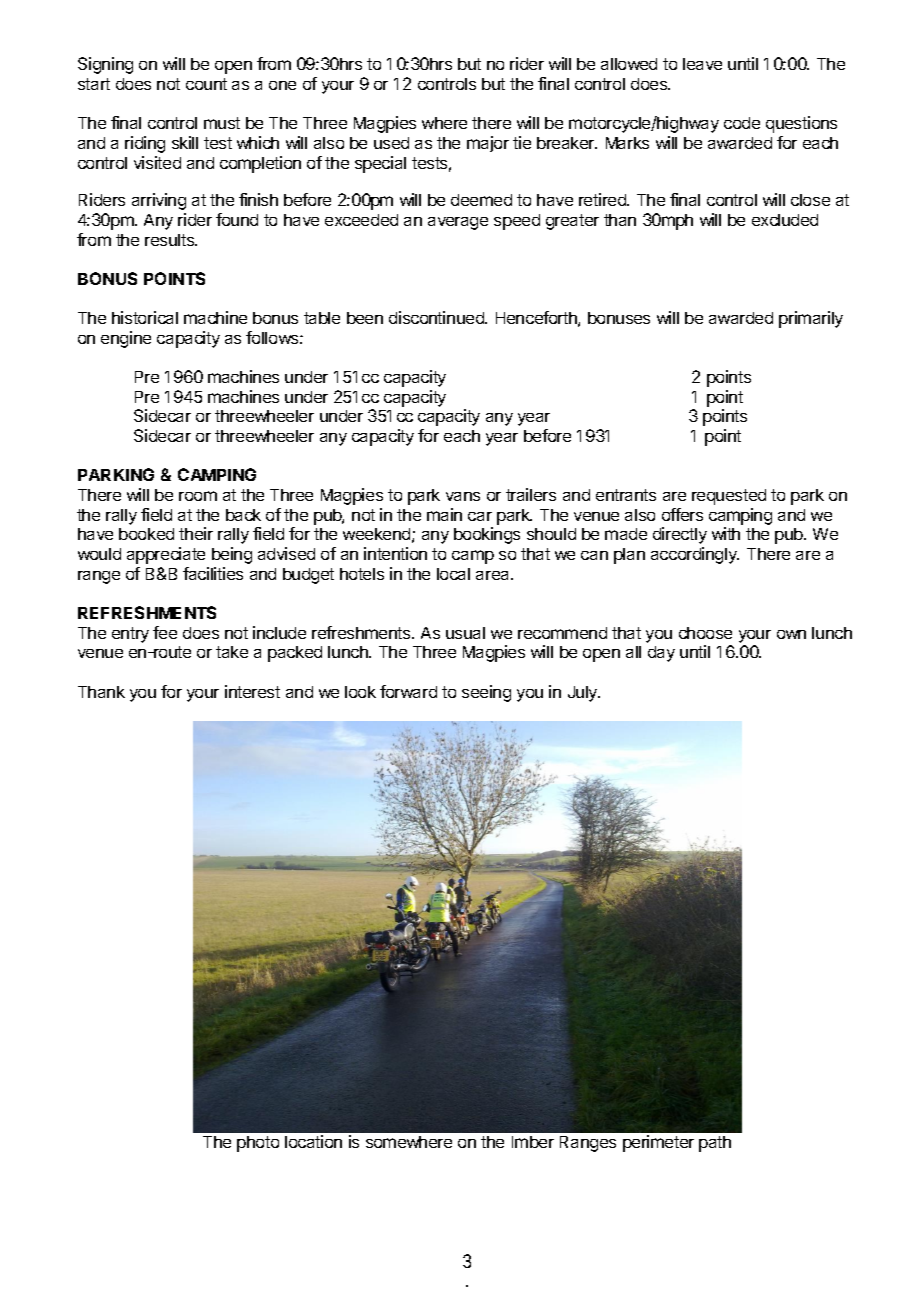 The width and height of the screenshot is (924, 1308). I want to click on count, so click(206, 84).
